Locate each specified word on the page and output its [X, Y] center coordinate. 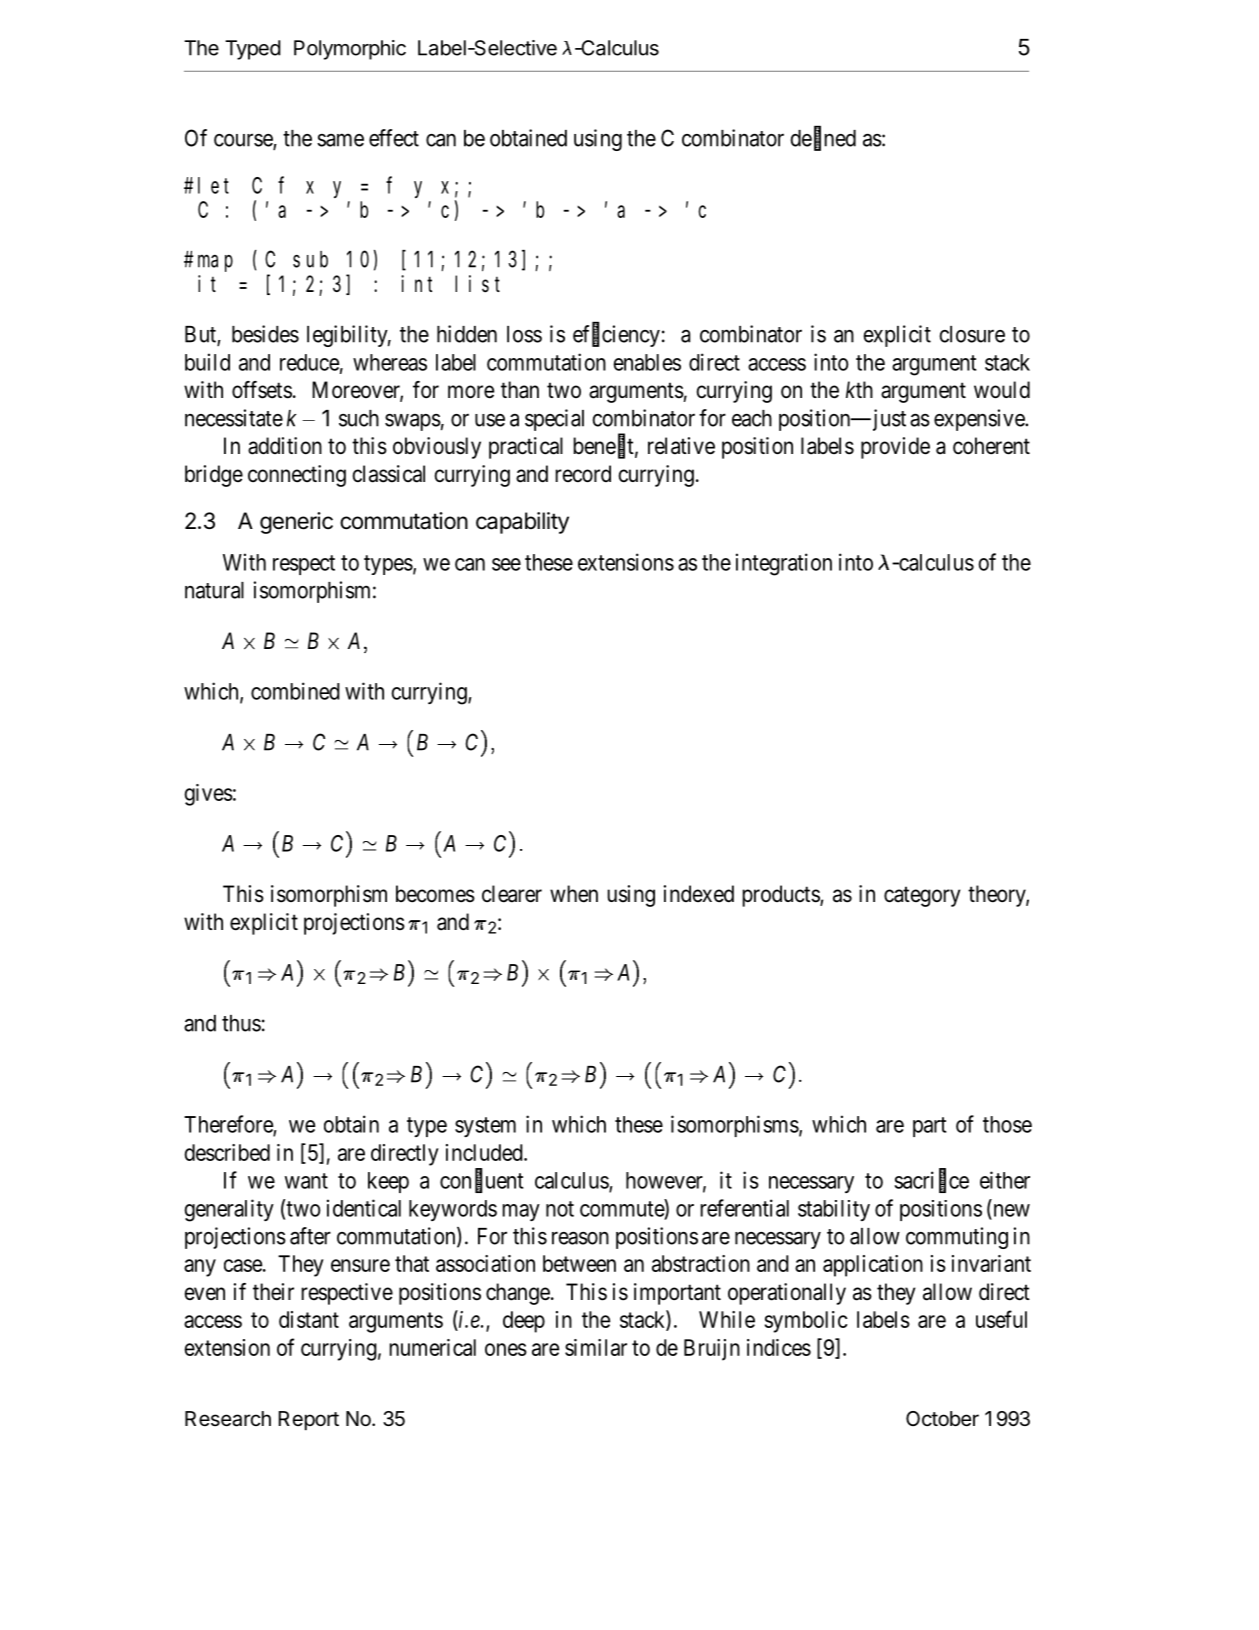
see [506, 564]
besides [265, 334]
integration [784, 564]
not [560, 1209]
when [574, 894]
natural [214, 590]
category [922, 896]
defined [823, 138]
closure [972, 334]
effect [394, 138]
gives [208, 795]
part [929, 1127]
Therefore [229, 1125]
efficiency [616, 335]
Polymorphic [350, 50]
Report [308, 1420]
